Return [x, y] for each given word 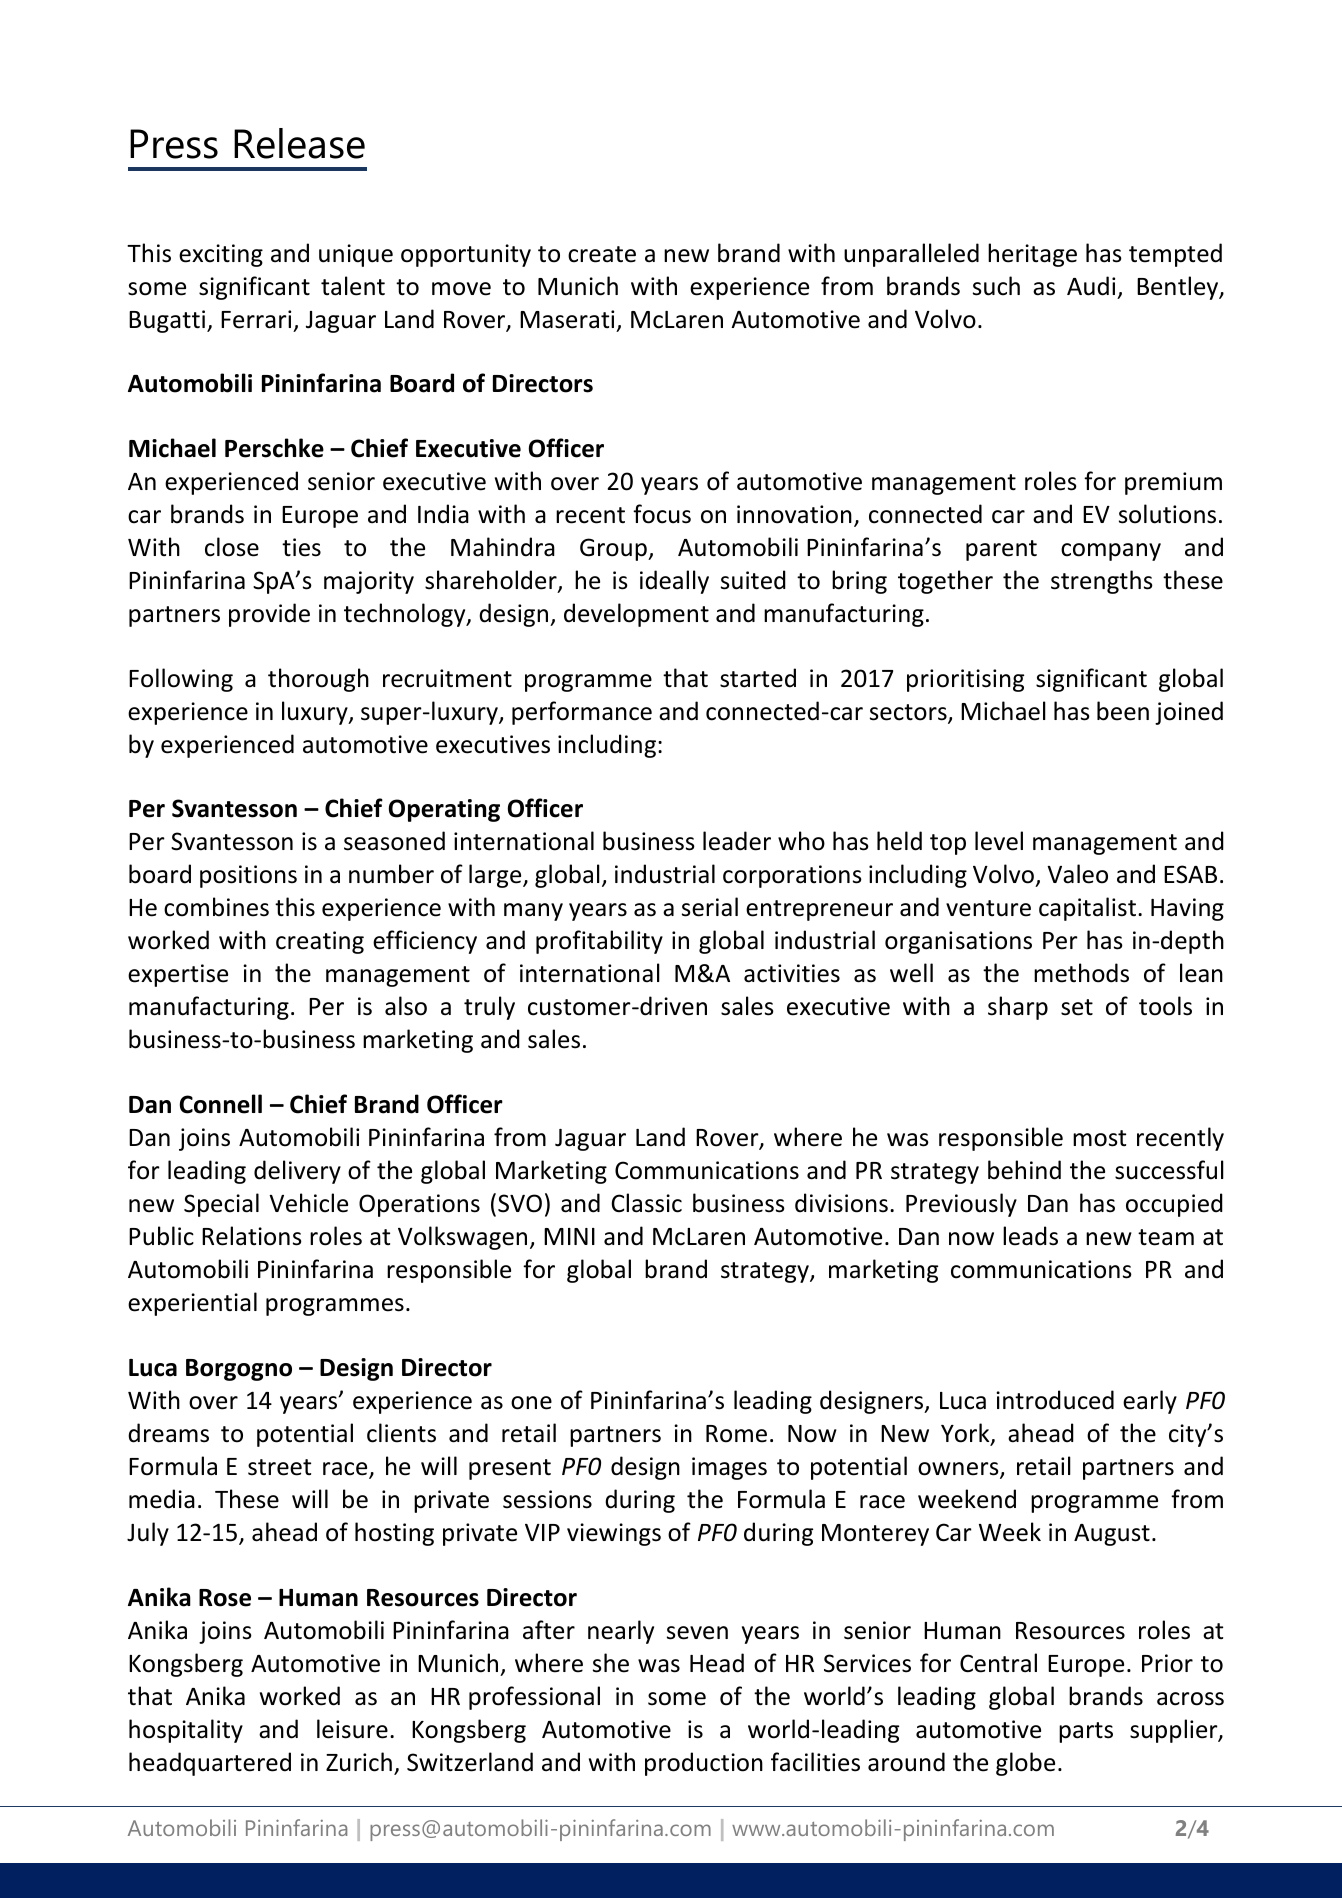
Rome [736, 1434]
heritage [1032, 255]
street [279, 1467]
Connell [221, 1104]
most [1099, 1138]
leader [737, 841]
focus [662, 514]
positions [248, 876]
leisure [352, 1729]
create [602, 254]
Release [299, 143]
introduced [1055, 1400]
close [232, 547]
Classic [646, 1203]
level [999, 841]
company [1111, 552]
